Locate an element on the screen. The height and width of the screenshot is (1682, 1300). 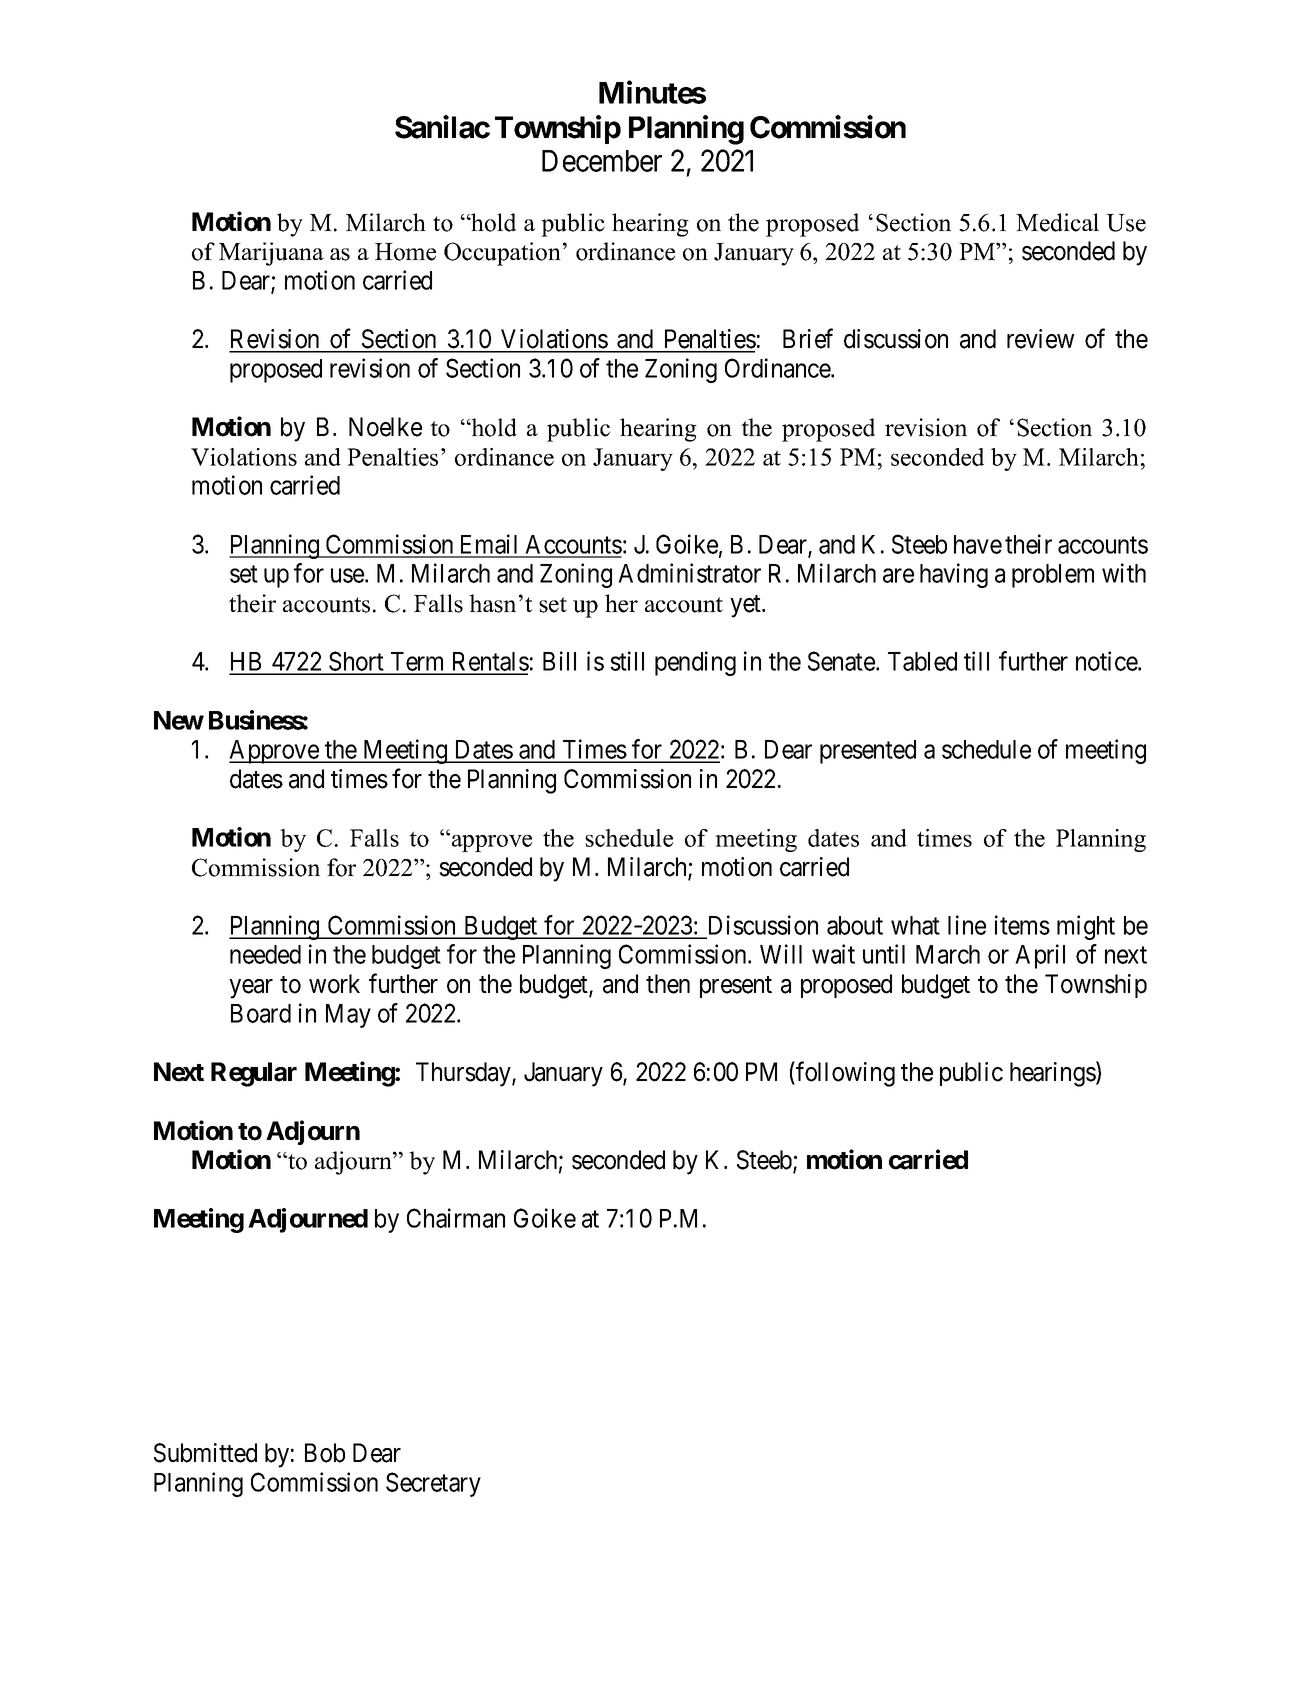
Medical is located at coordinates (1057, 222).
